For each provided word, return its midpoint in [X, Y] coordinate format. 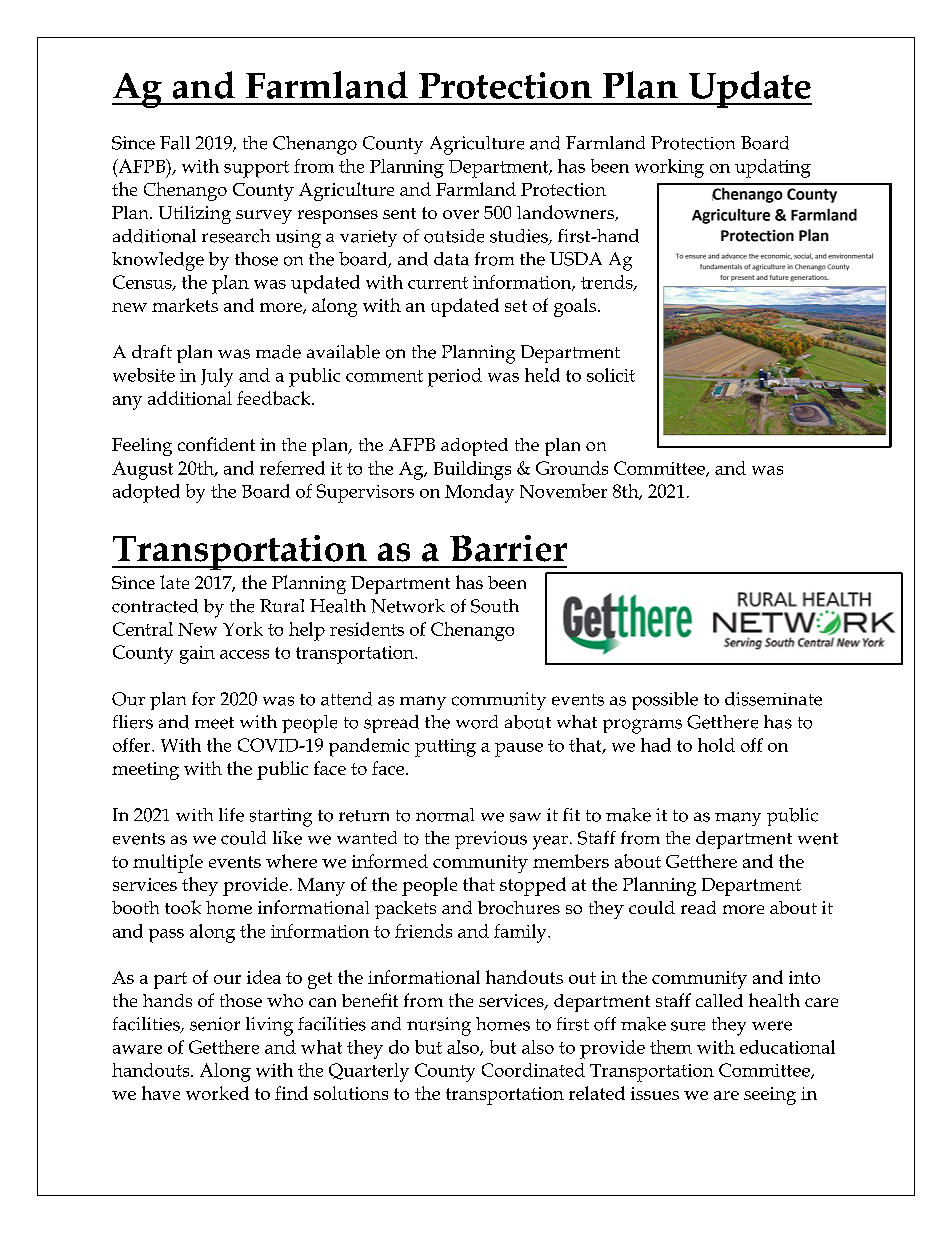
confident [216, 444]
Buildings [472, 470]
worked [217, 1093]
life [231, 815]
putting [445, 748]
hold [716, 745]
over [461, 214]
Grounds [572, 468]
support [256, 169]
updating [773, 168]
